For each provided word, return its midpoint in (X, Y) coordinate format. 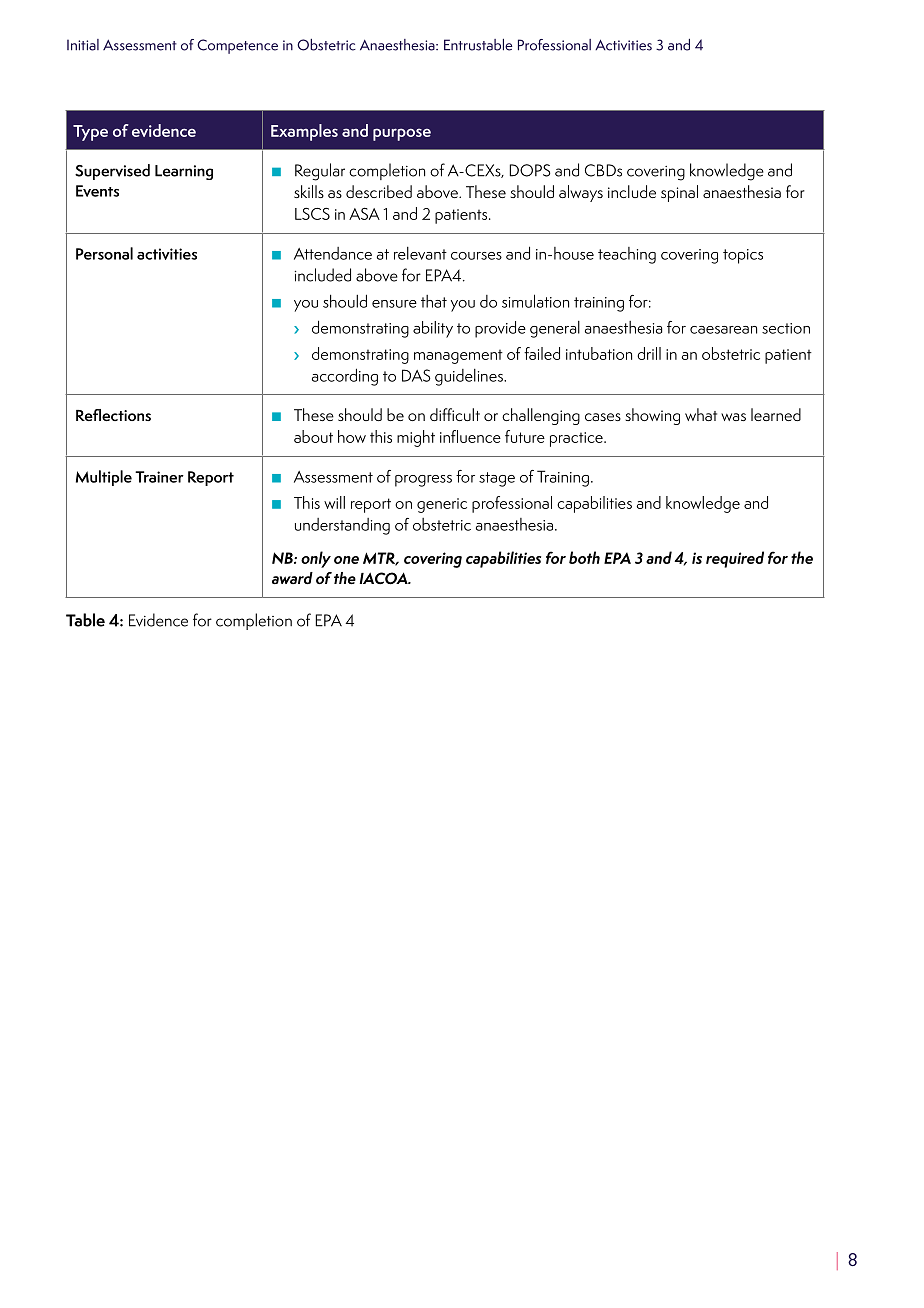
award (292, 578)
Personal (104, 253)
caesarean (723, 330)
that (434, 301)
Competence (237, 46)
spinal (679, 193)
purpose (402, 134)
